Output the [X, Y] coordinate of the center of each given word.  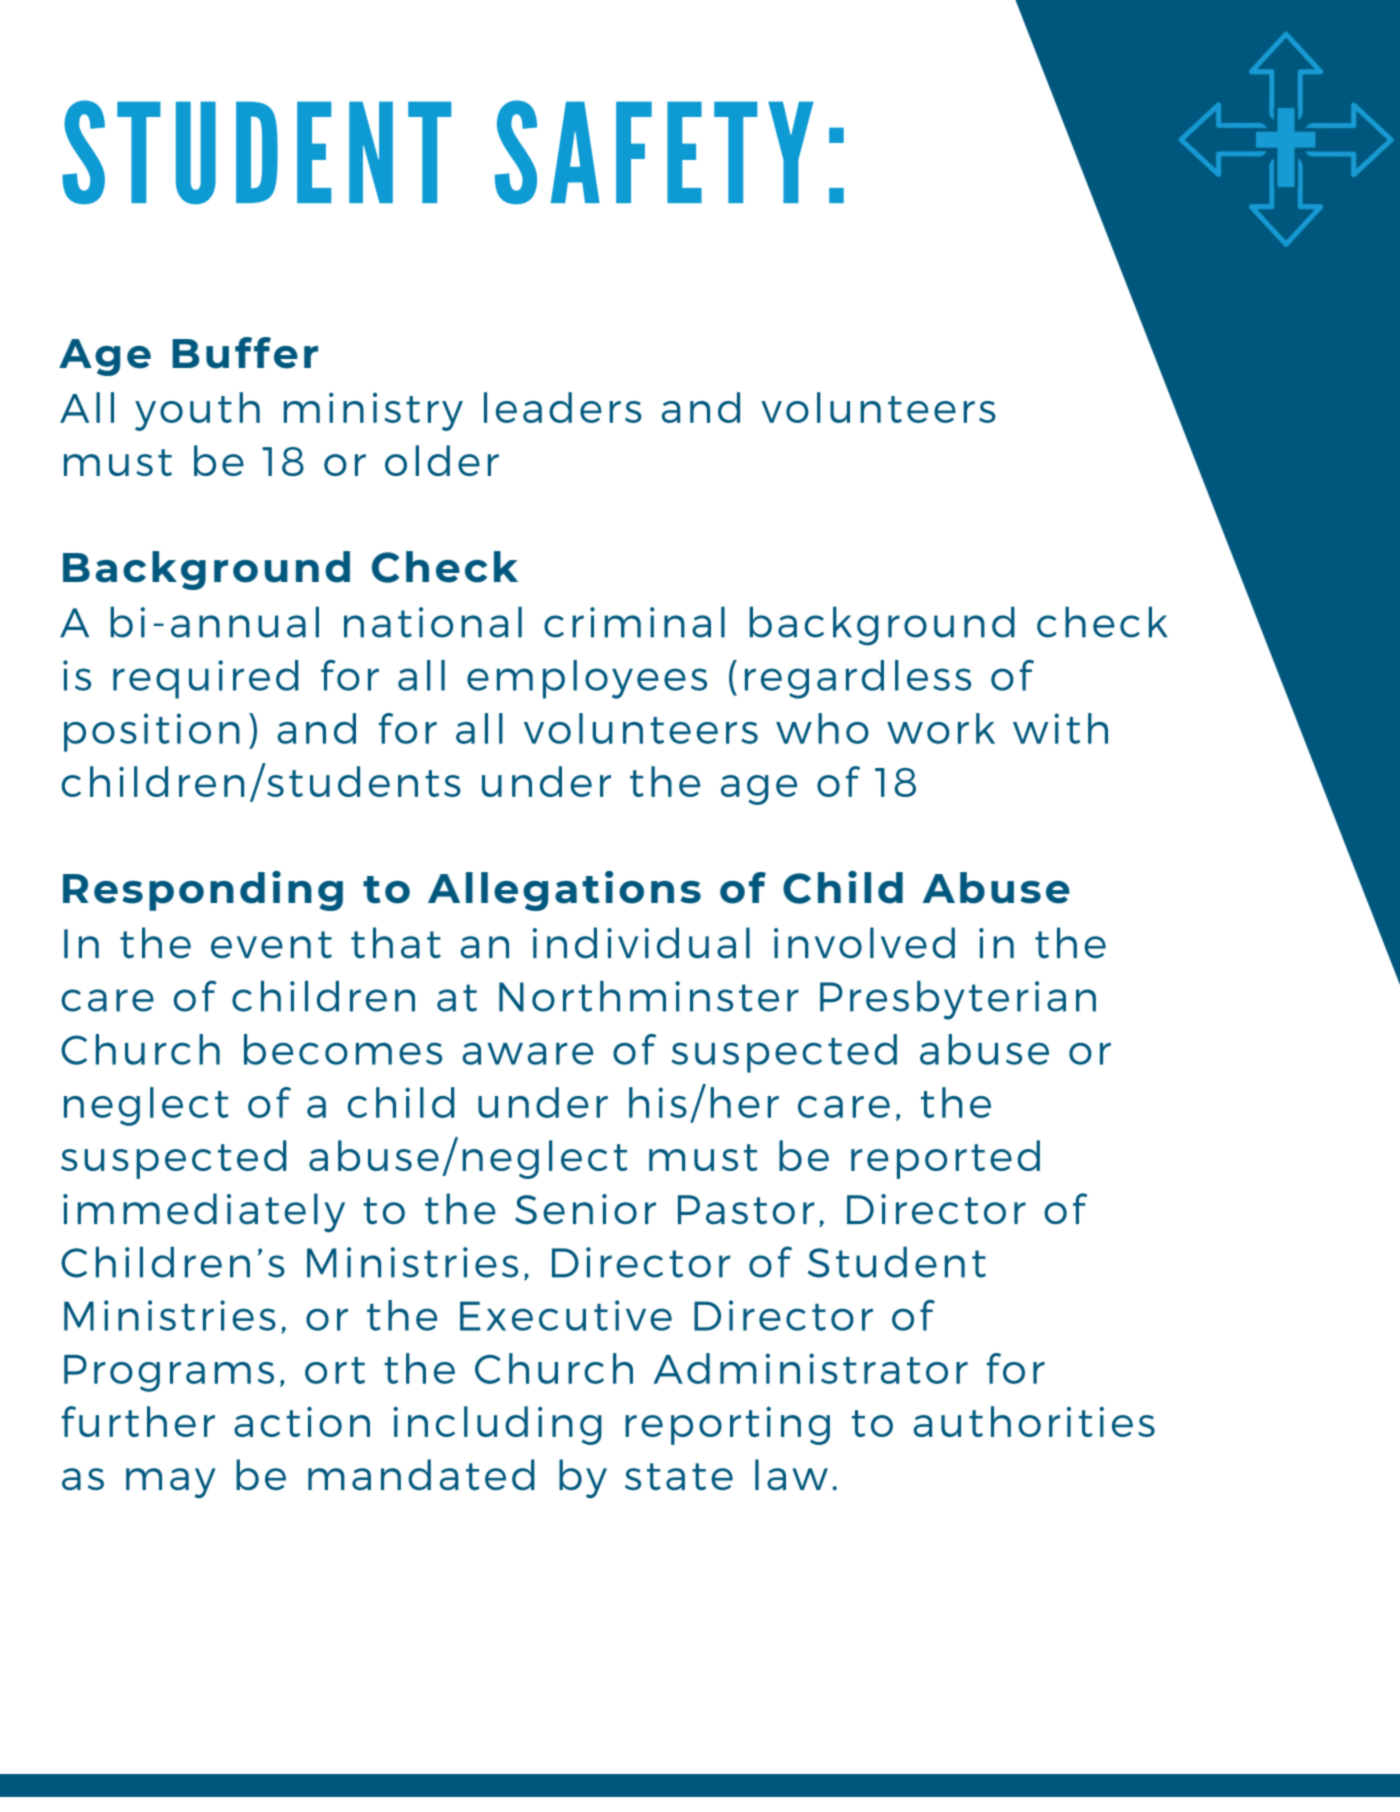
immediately [204, 1212]
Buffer [245, 353]
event [271, 945]
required [205, 679]
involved [864, 943]
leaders [563, 407]
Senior [585, 1209]
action [302, 1422]
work [941, 728]
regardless [858, 679]
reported [945, 1159]
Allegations [564, 891]
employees [587, 679]
